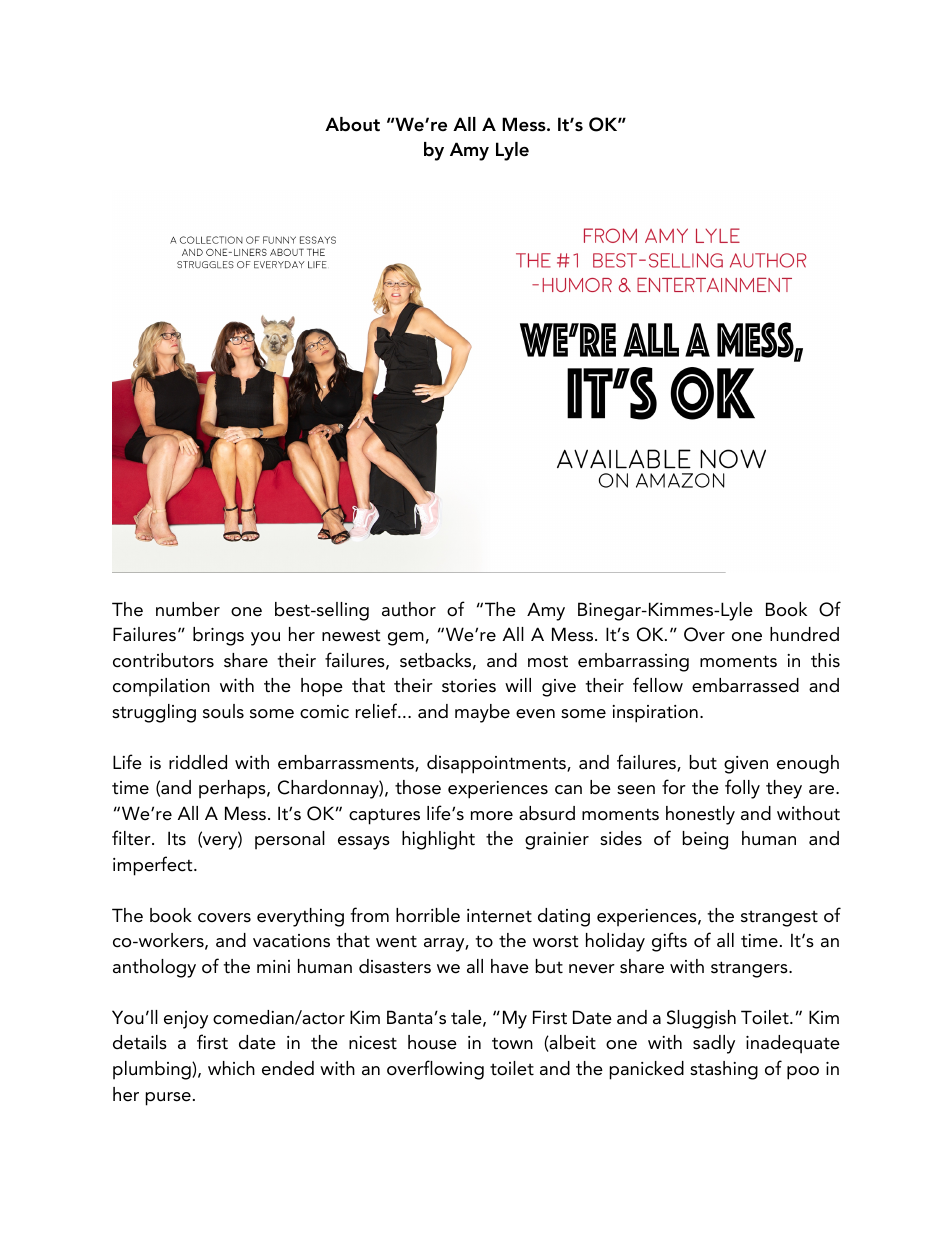 The width and height of the screenshot is (952, 1233). Describe the element at coordinates (497, 764) in the screenshot. I see `disappointments` at that location.
